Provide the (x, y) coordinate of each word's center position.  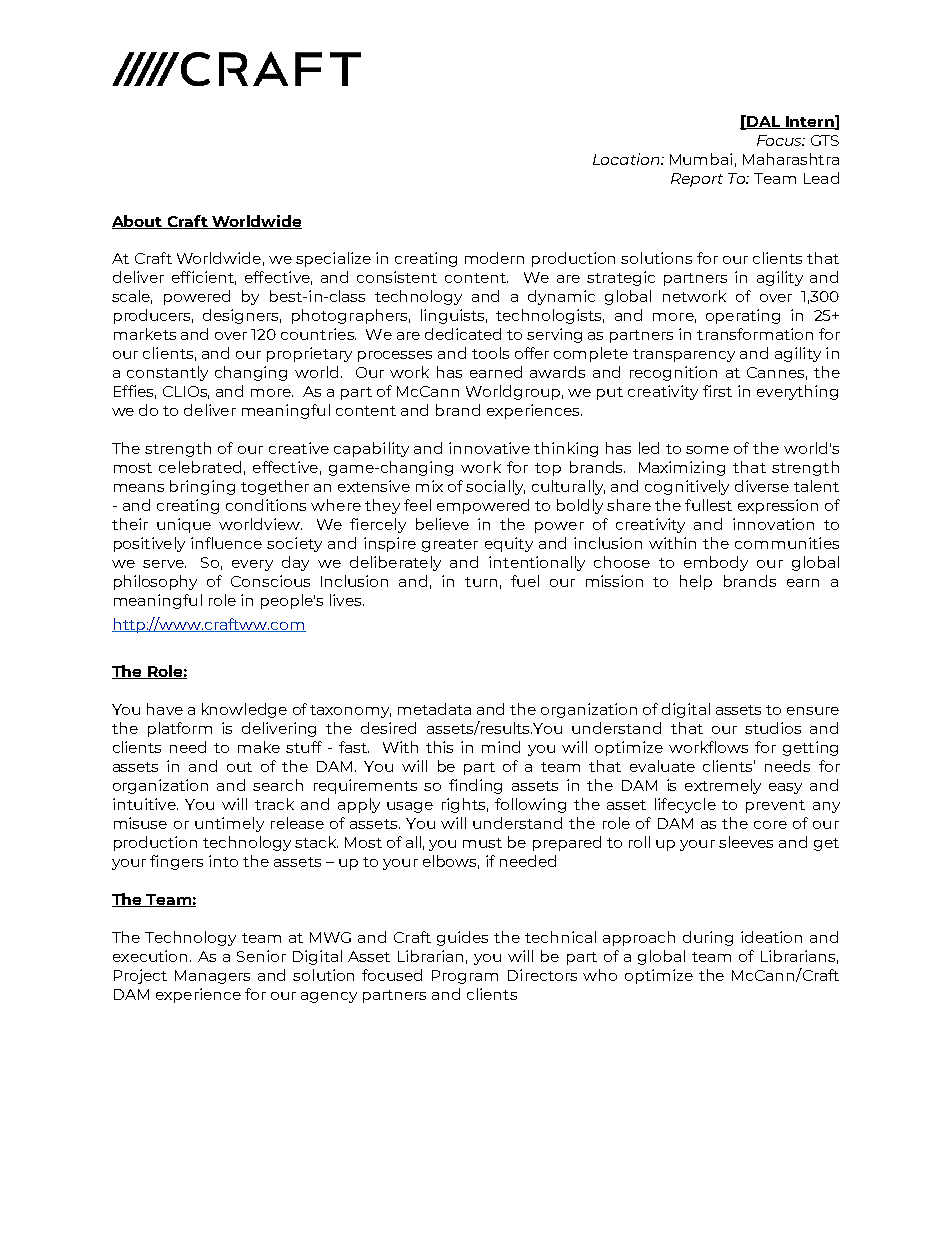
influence (226, 543)
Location (627, 159)
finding (475, 786)
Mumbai (701, 159)
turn (481, 582)
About (138, 222)
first (717, 391)
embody (716, 563)
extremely (723, 786)
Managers (212, 977)
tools (490, 353)
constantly (167, 373)
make (259, 747)
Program (465, 977)
